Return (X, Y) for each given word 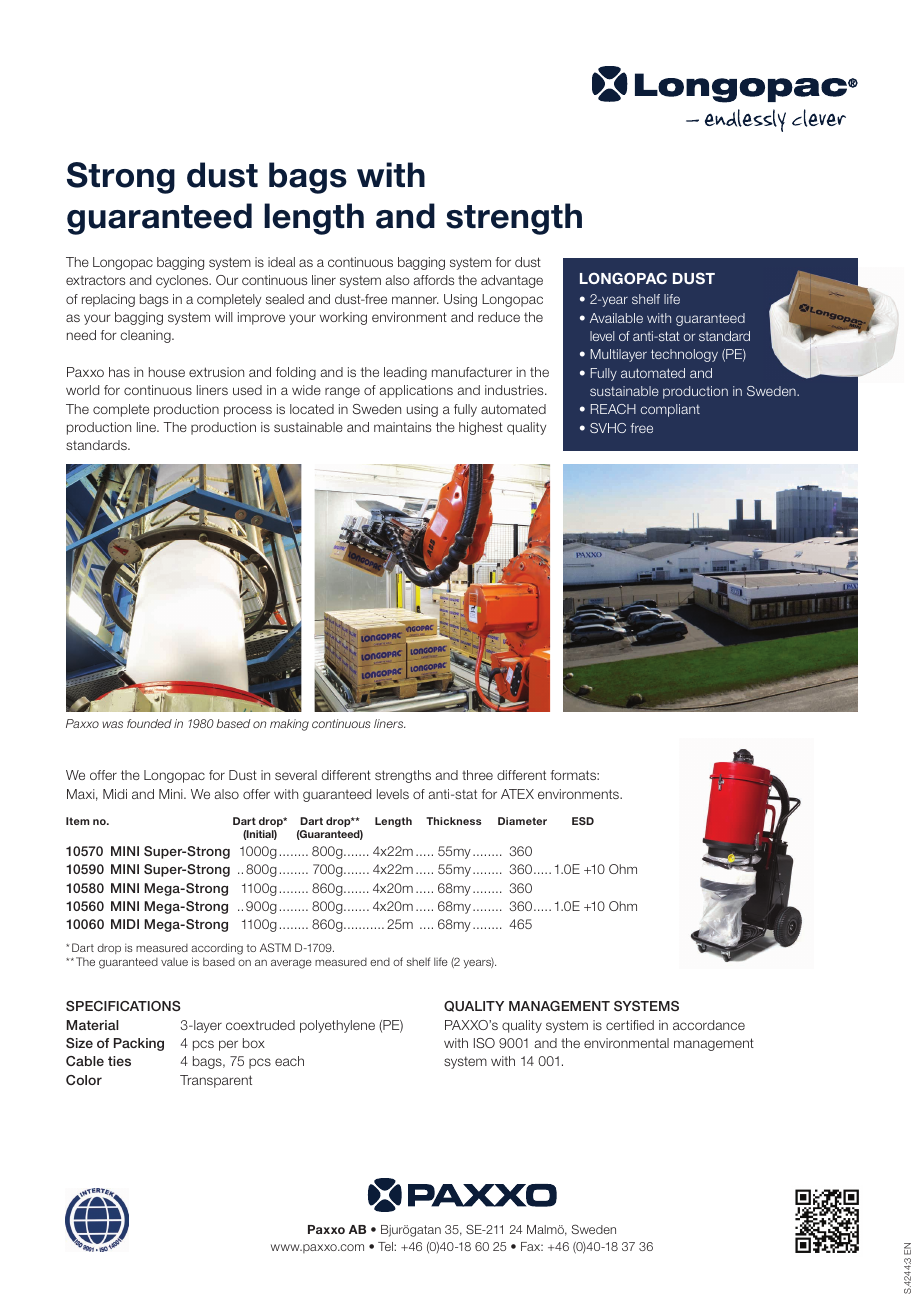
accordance (709, 1025)
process (248, 411)
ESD (583, 821)
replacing (108, 300)
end (380, 962)
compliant (670, 410)
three (477, 775)
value (174, 962)
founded (149, 723)
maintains (402, 427)
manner (415, 300)
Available (616, 318)
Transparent (216, 1081)
